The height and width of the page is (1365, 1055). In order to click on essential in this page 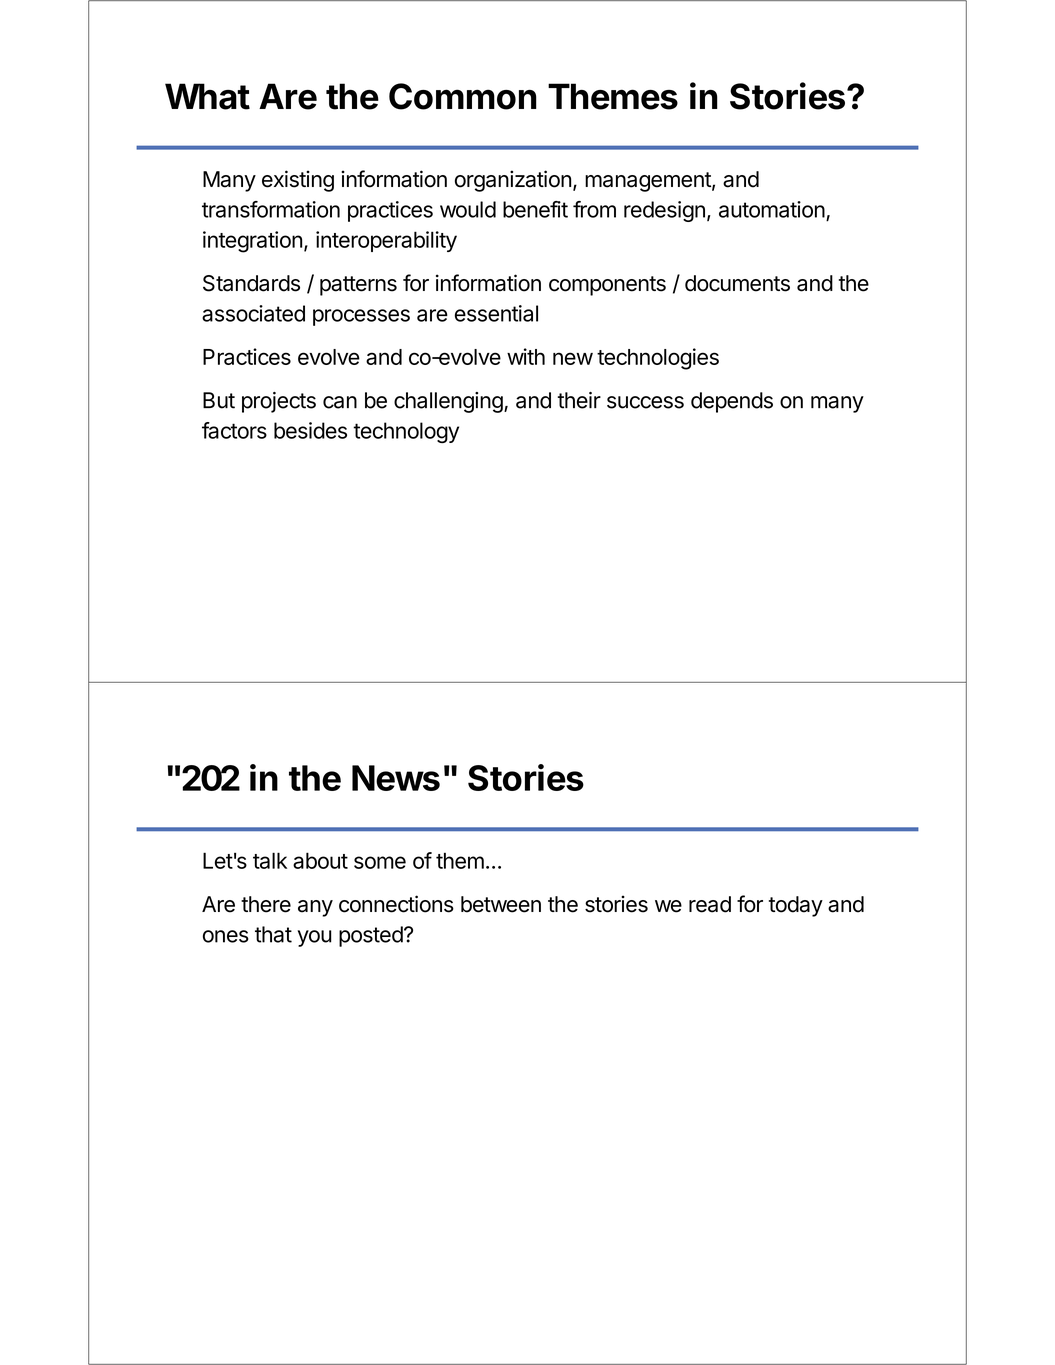, I will do `click(496, 313)`.
